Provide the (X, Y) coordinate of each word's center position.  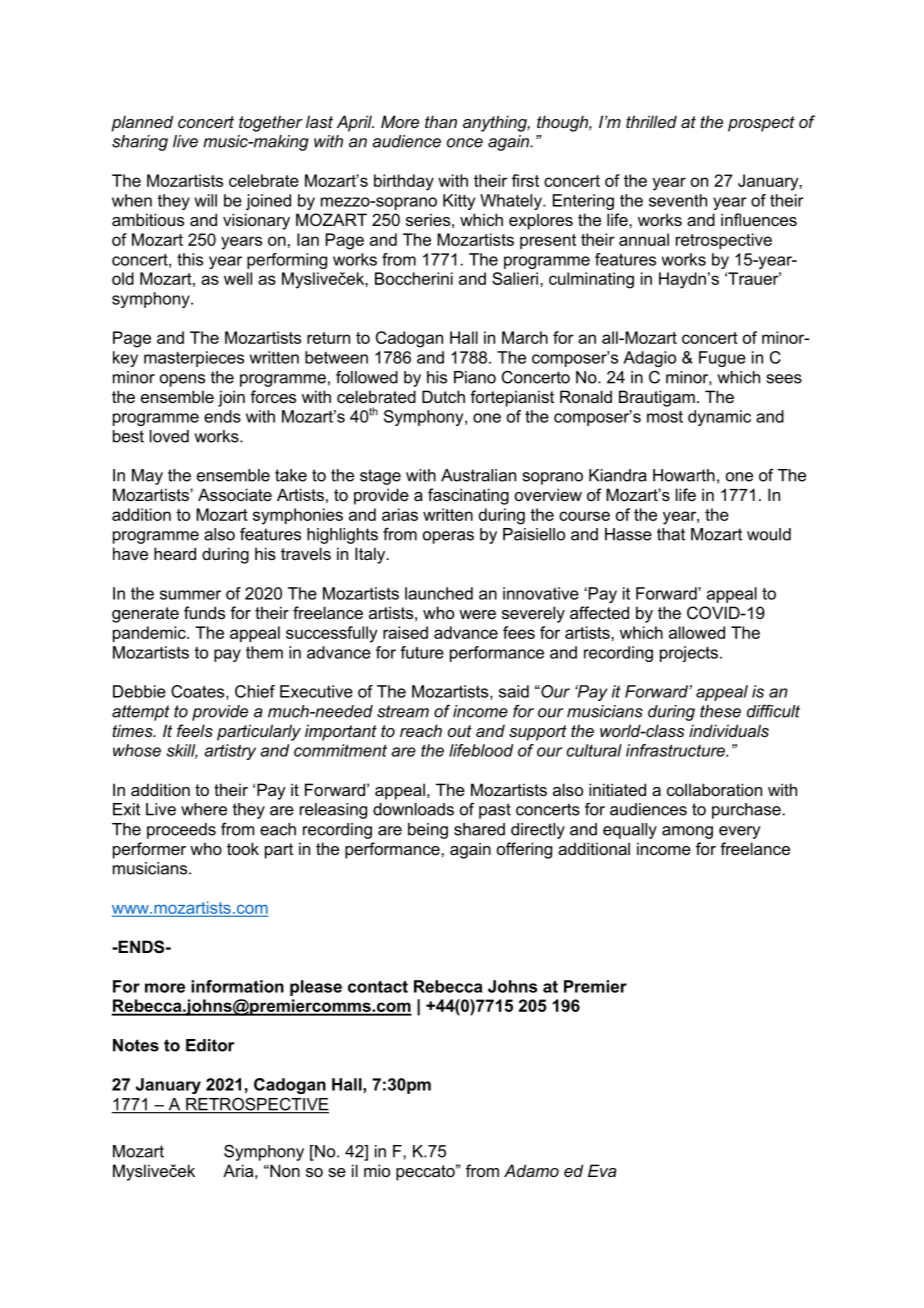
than (441, 121)
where (204, 809)
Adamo (531, 1170)
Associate (235, 494)
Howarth (684, 475)
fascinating (468, 496)
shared (479, 829)
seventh (678, 200)
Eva (602, 1170)
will (206, 200)
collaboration (714, 789)
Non (284, 1170)
